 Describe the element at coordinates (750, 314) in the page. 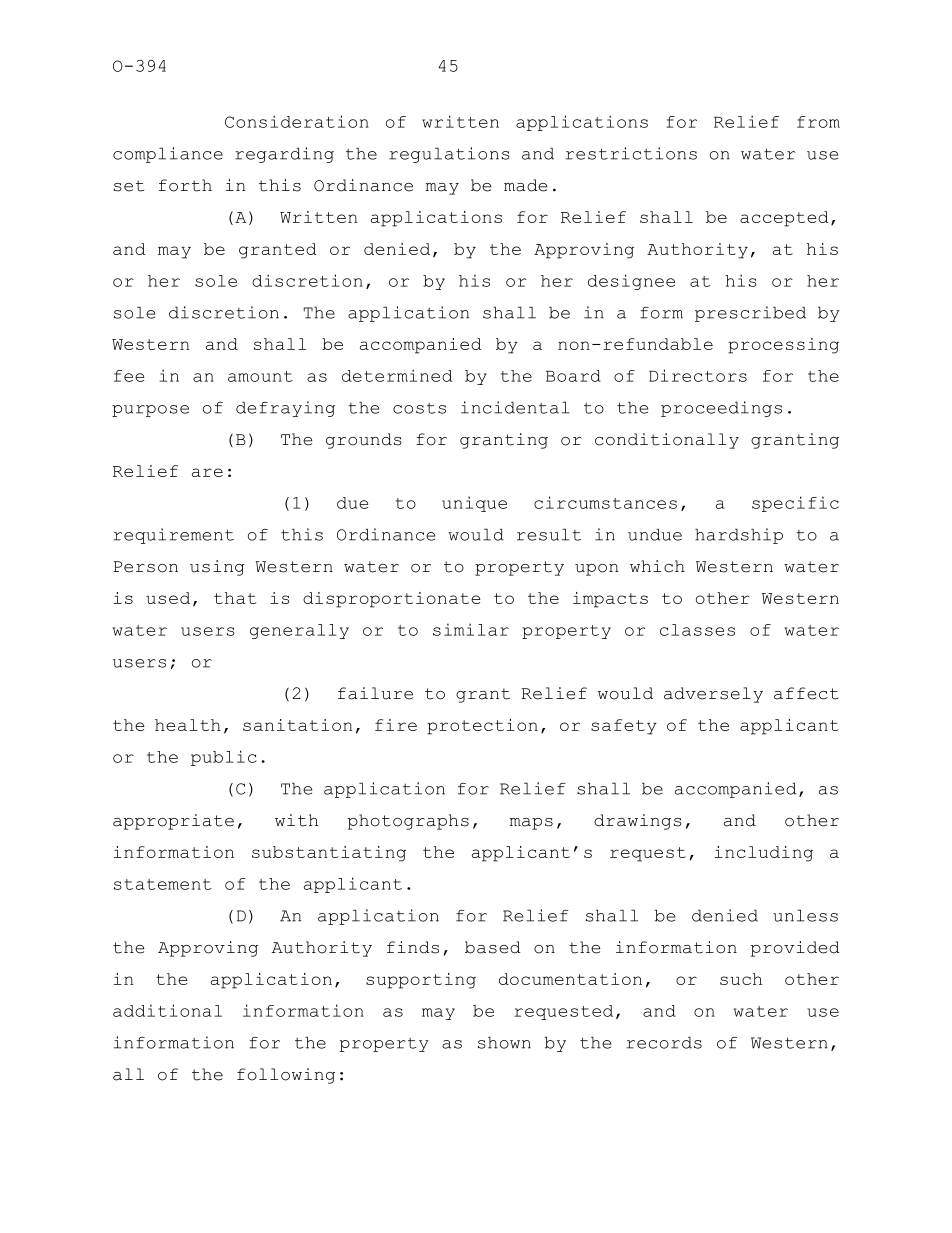

I see `prescribed` at that location.
